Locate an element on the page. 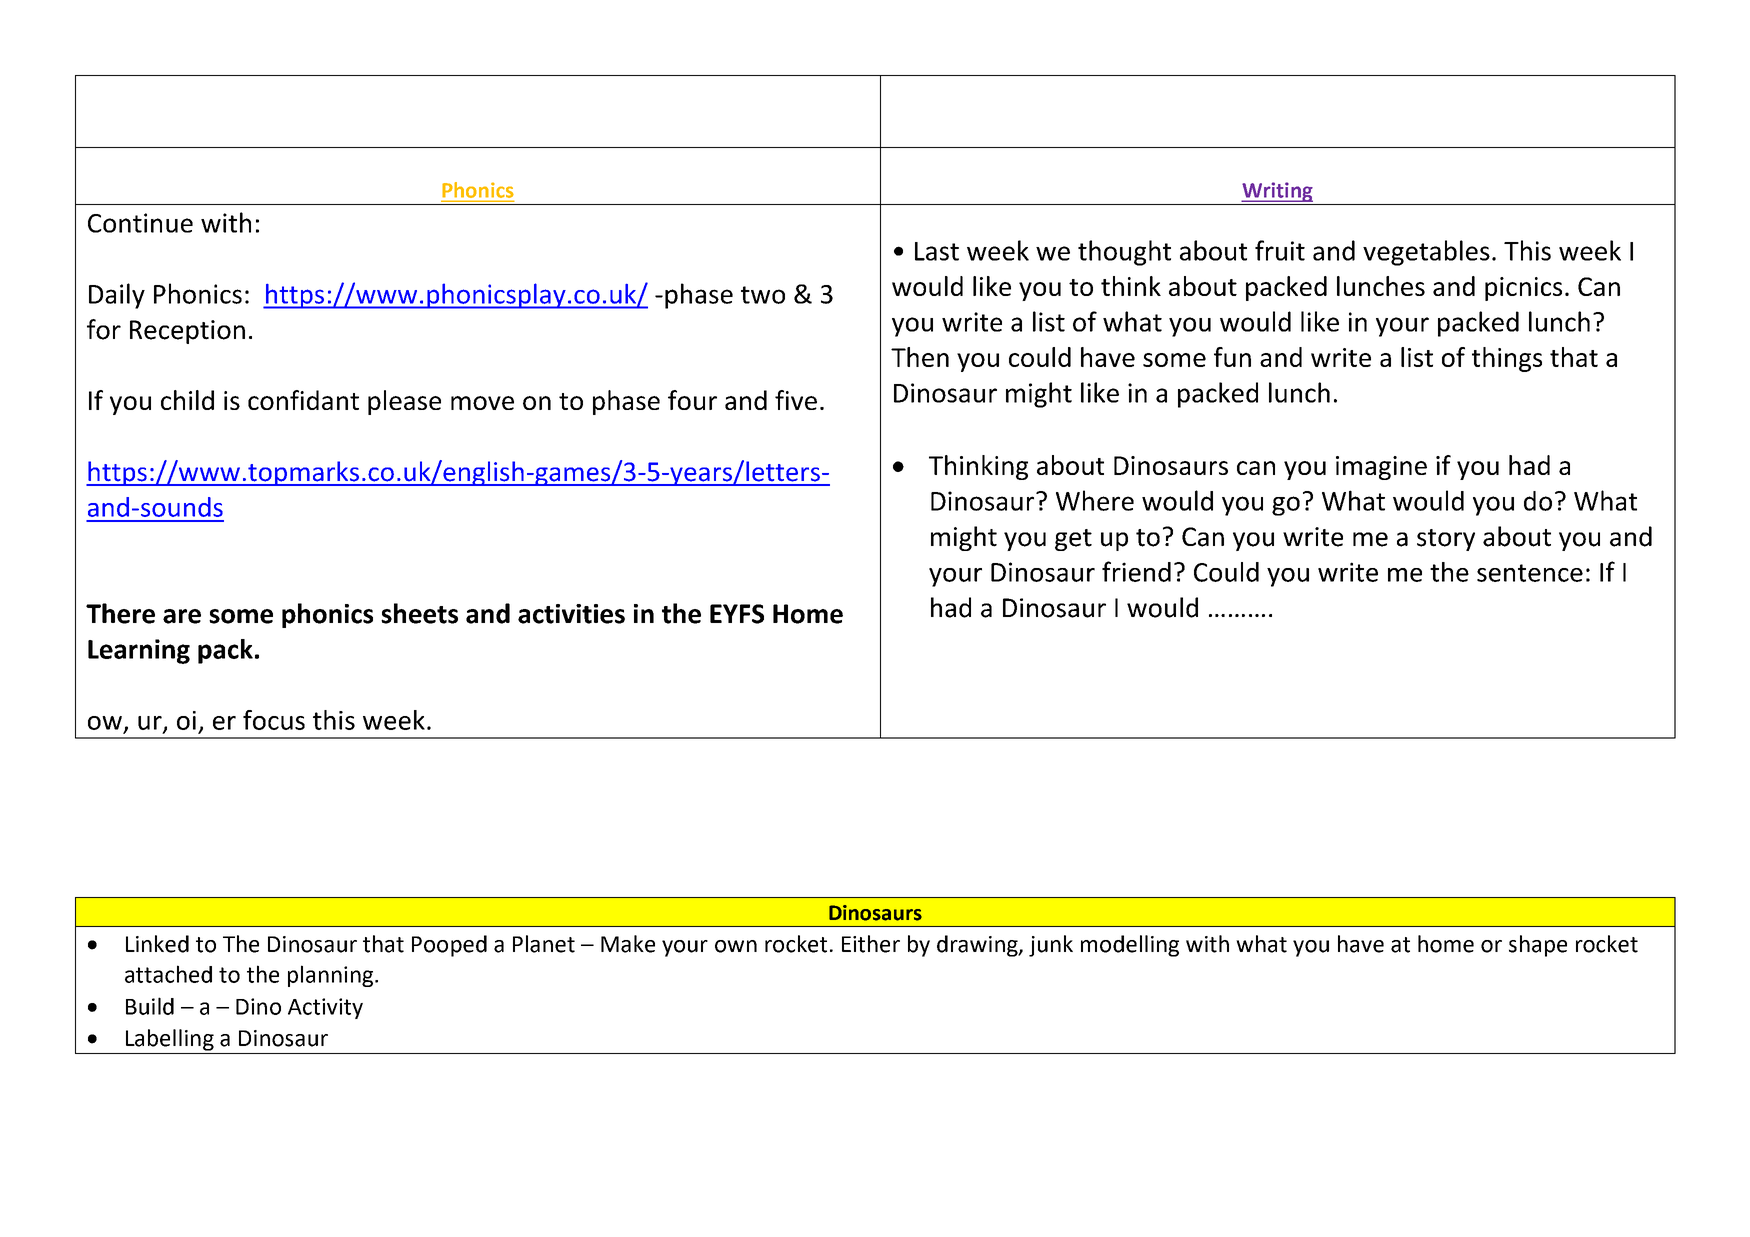  Either is located at coordinates (871, 944).
